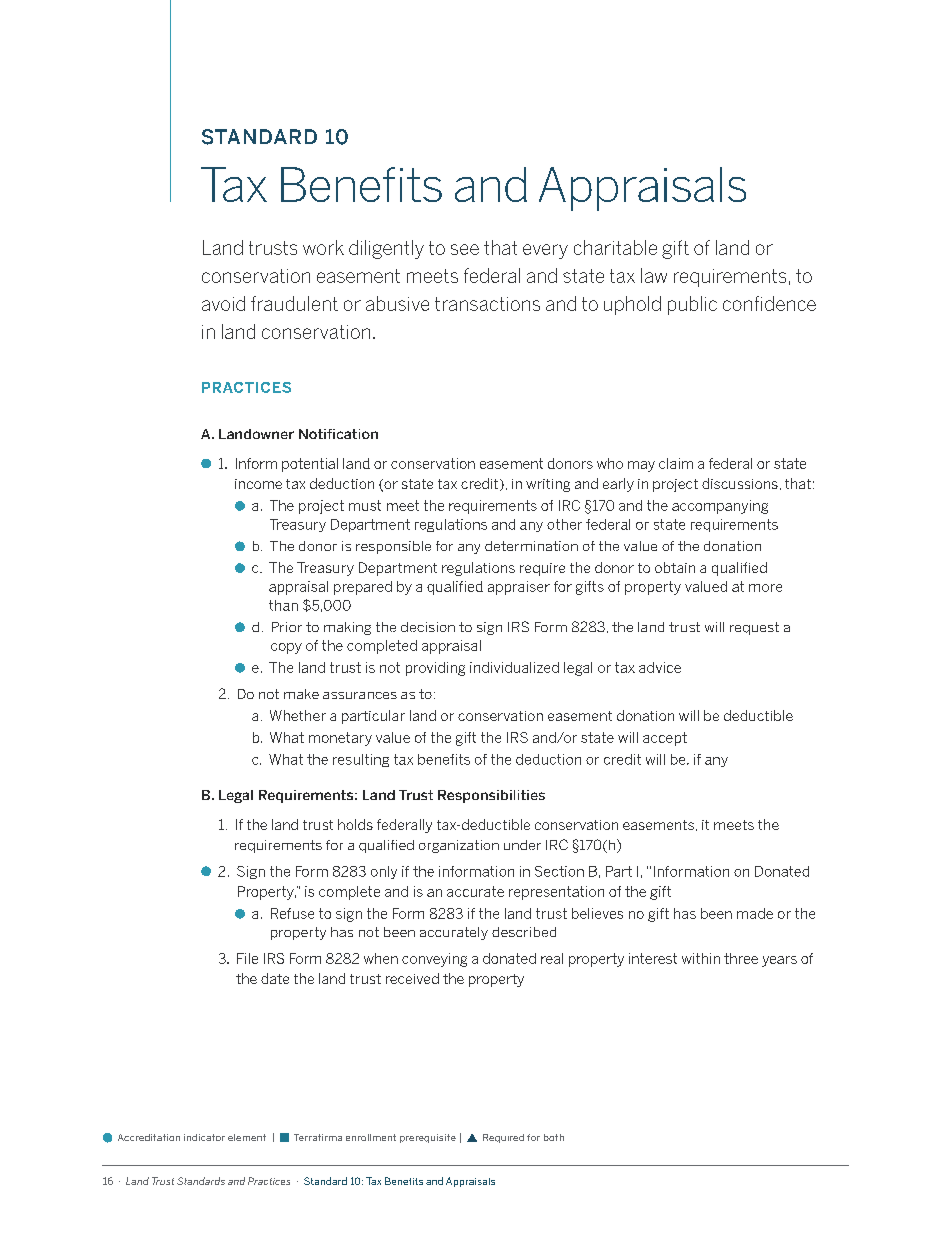 The width and height of the screenshot is (952, 1233). I want to click on transactions, so click(487, 304).
